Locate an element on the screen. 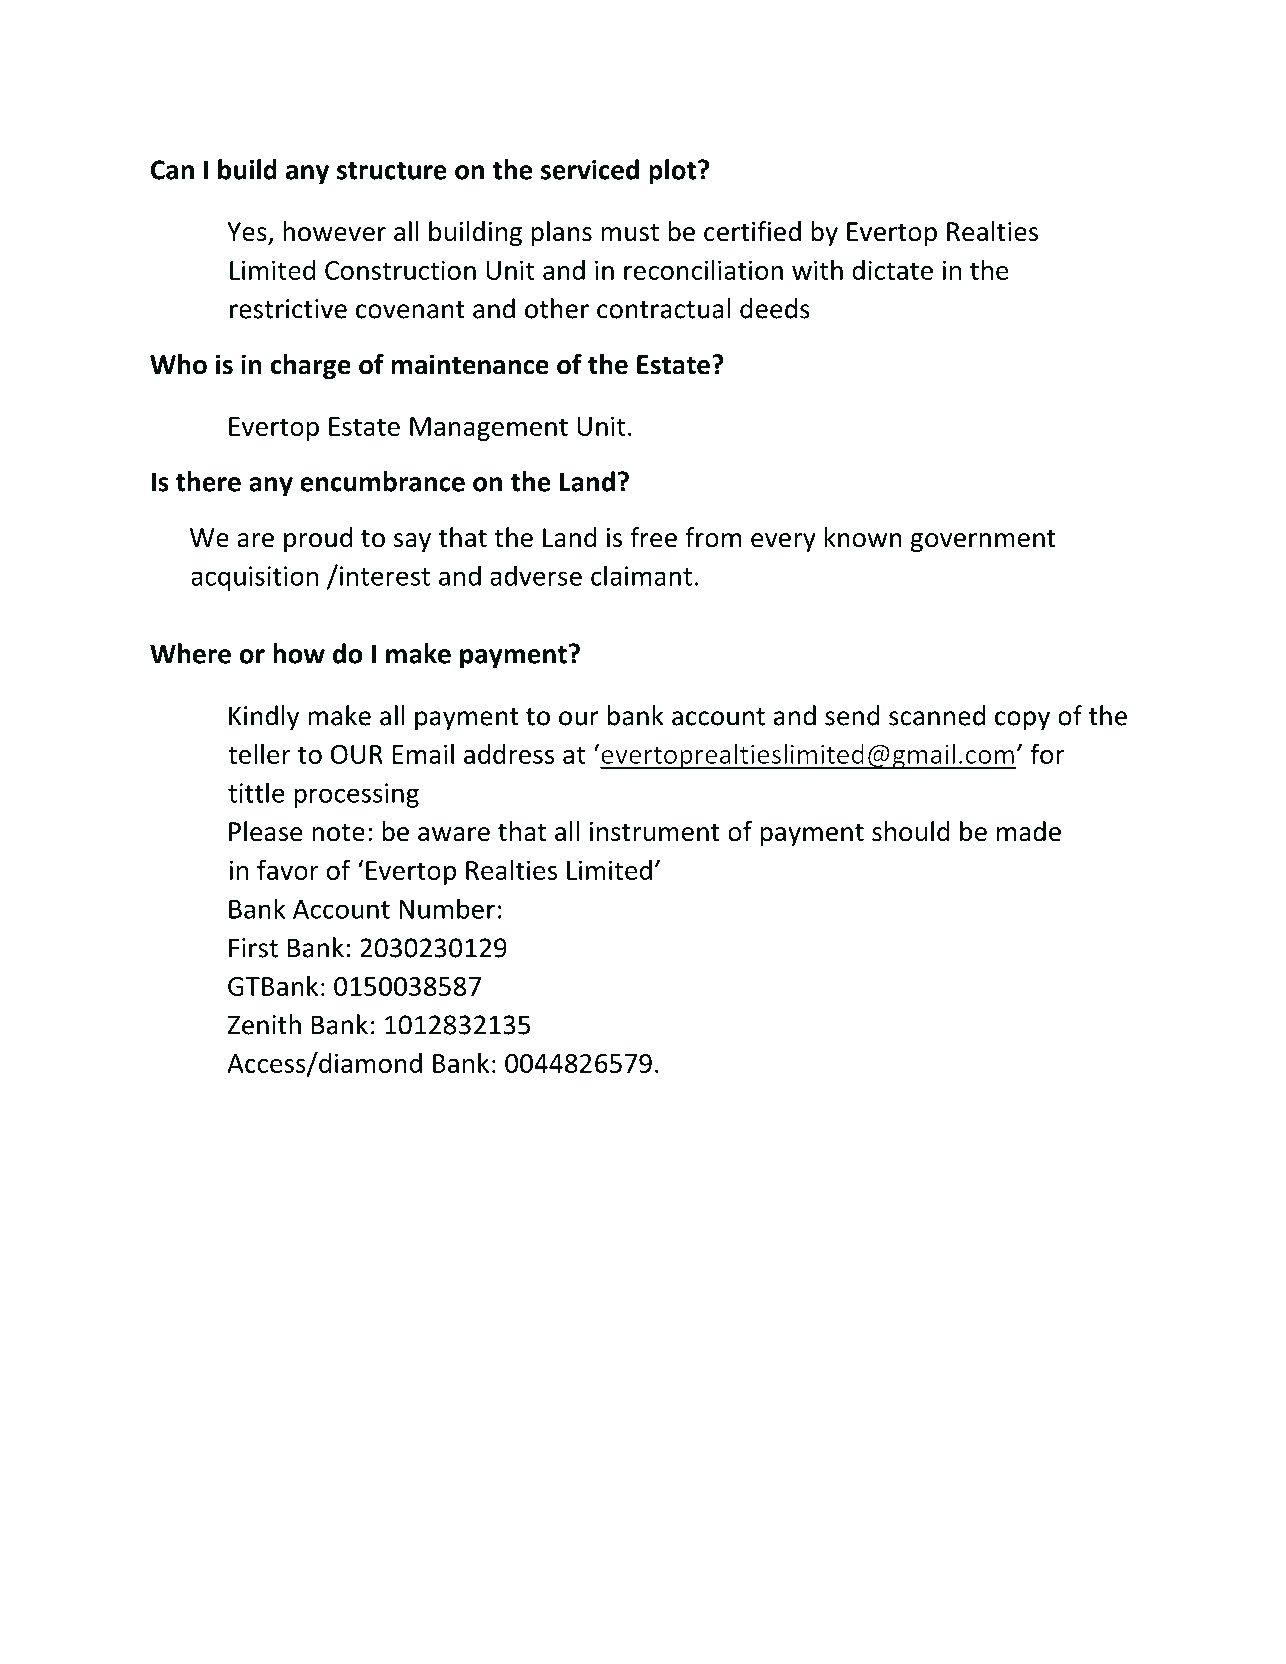  dictate is located at coordinates (892, 270).
